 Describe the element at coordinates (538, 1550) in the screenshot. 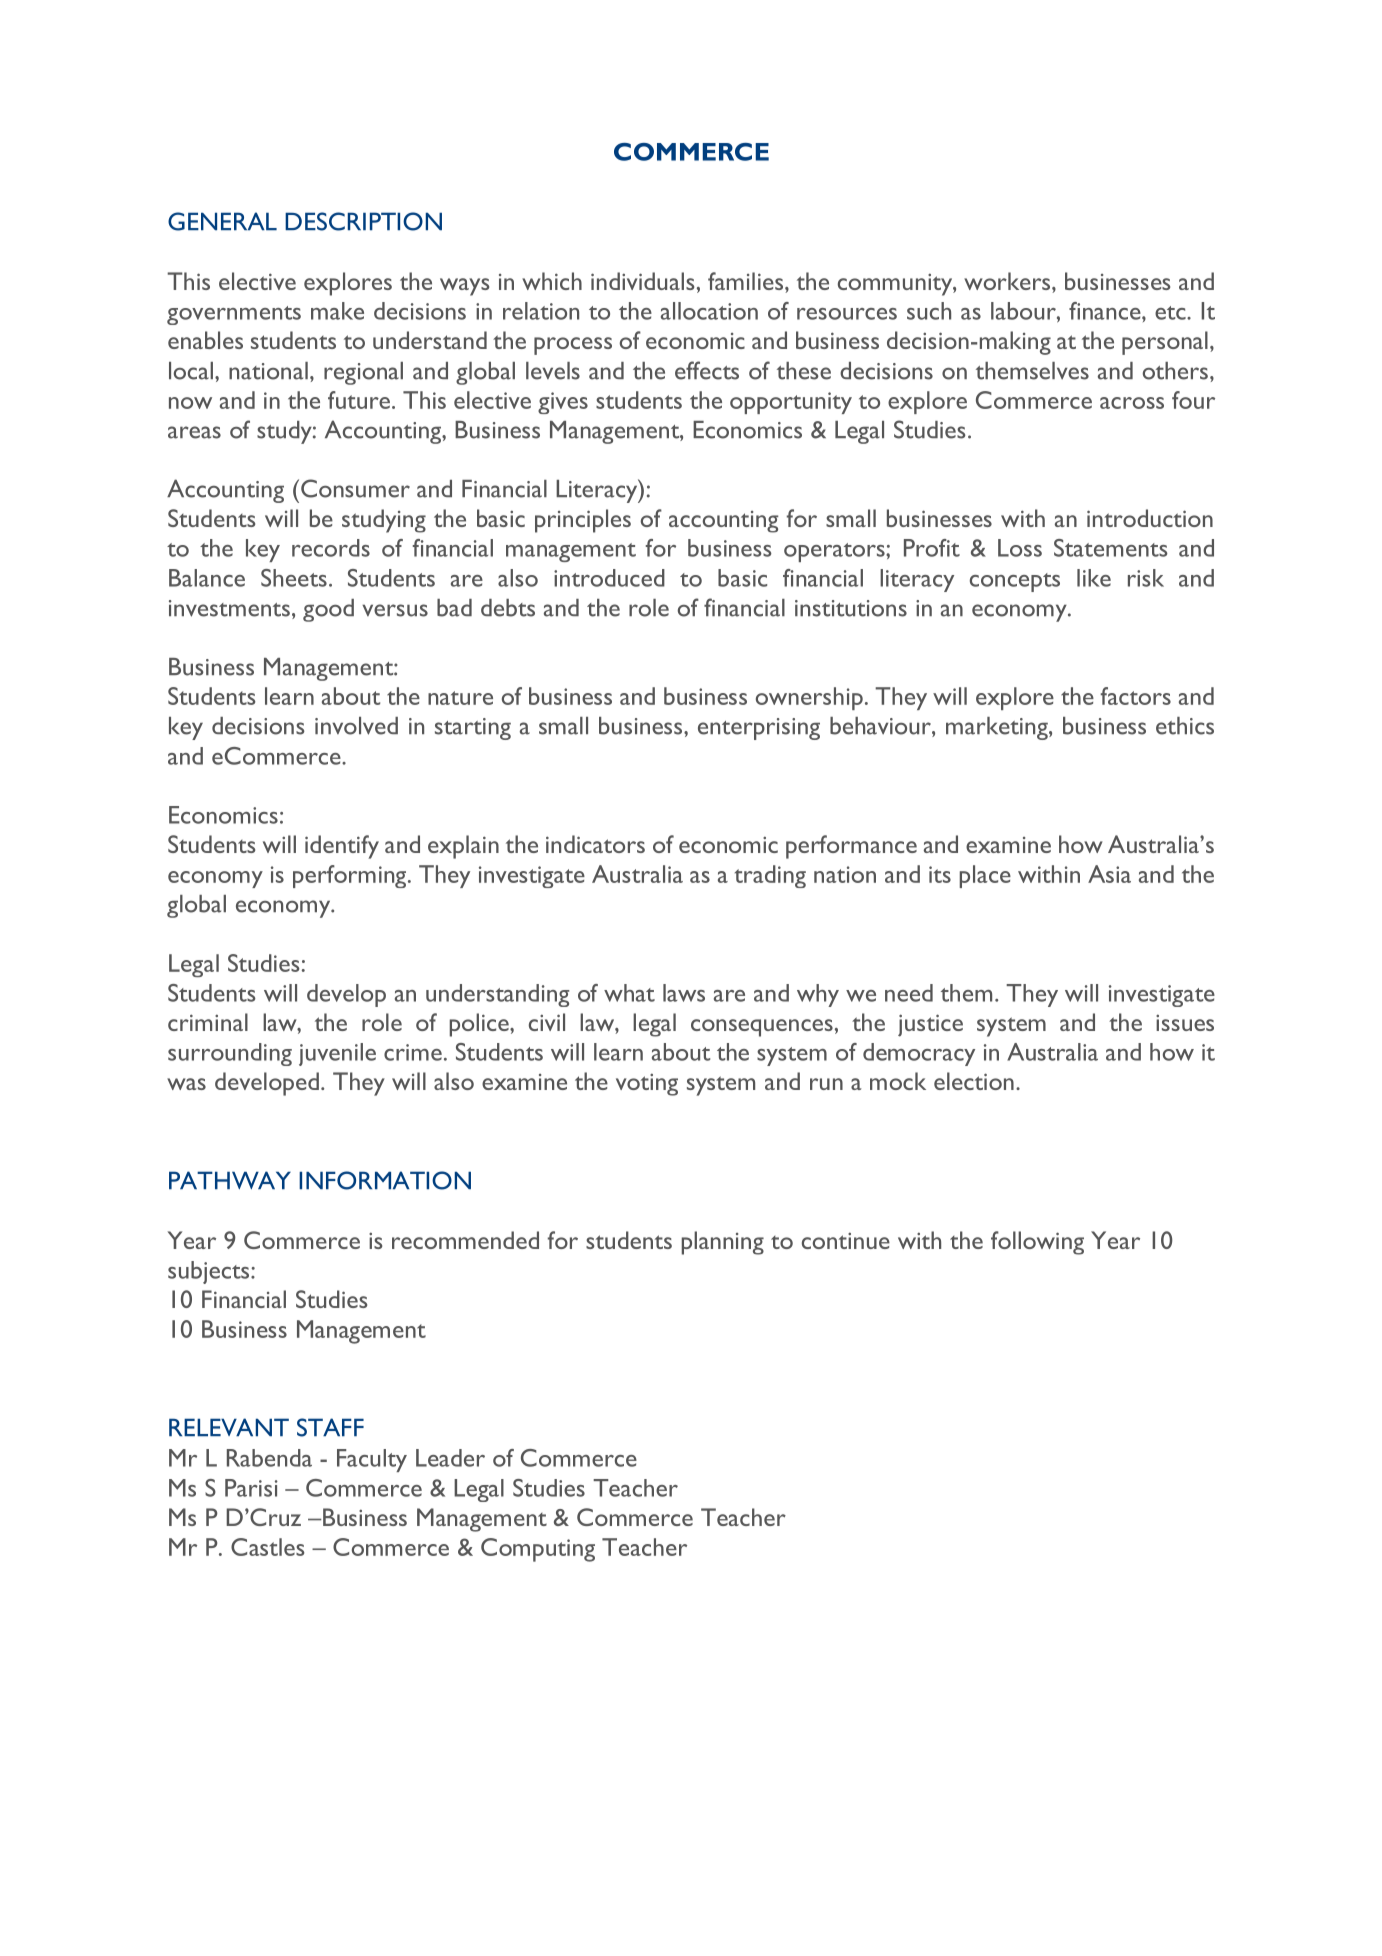

I see `Computing` at that location.
